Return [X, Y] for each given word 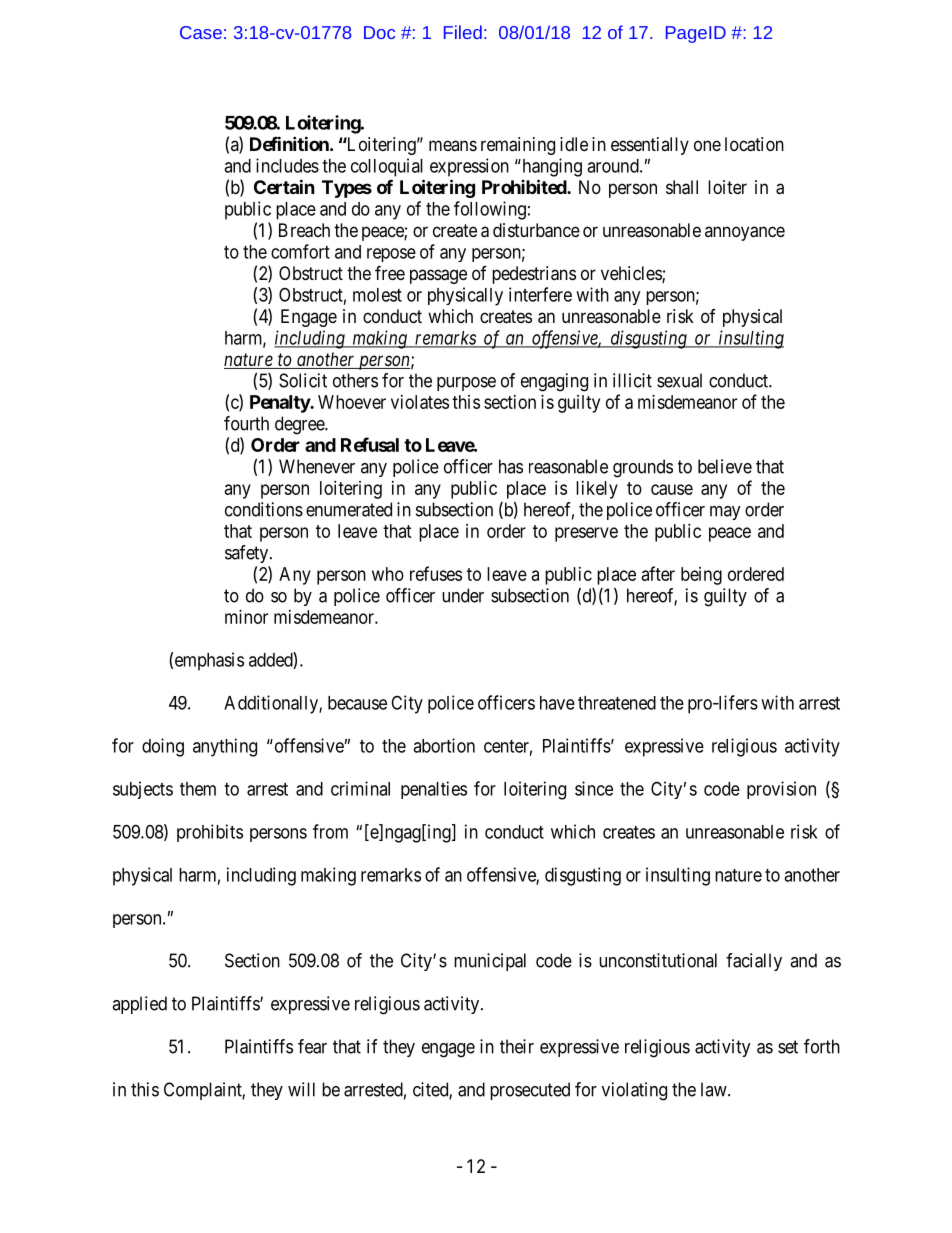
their [517, 1046]
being [701, 576]
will [301, 1089]
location [754, 144]
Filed [463, 32]
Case [201, 32]
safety [248, 554]
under [463, 595]
